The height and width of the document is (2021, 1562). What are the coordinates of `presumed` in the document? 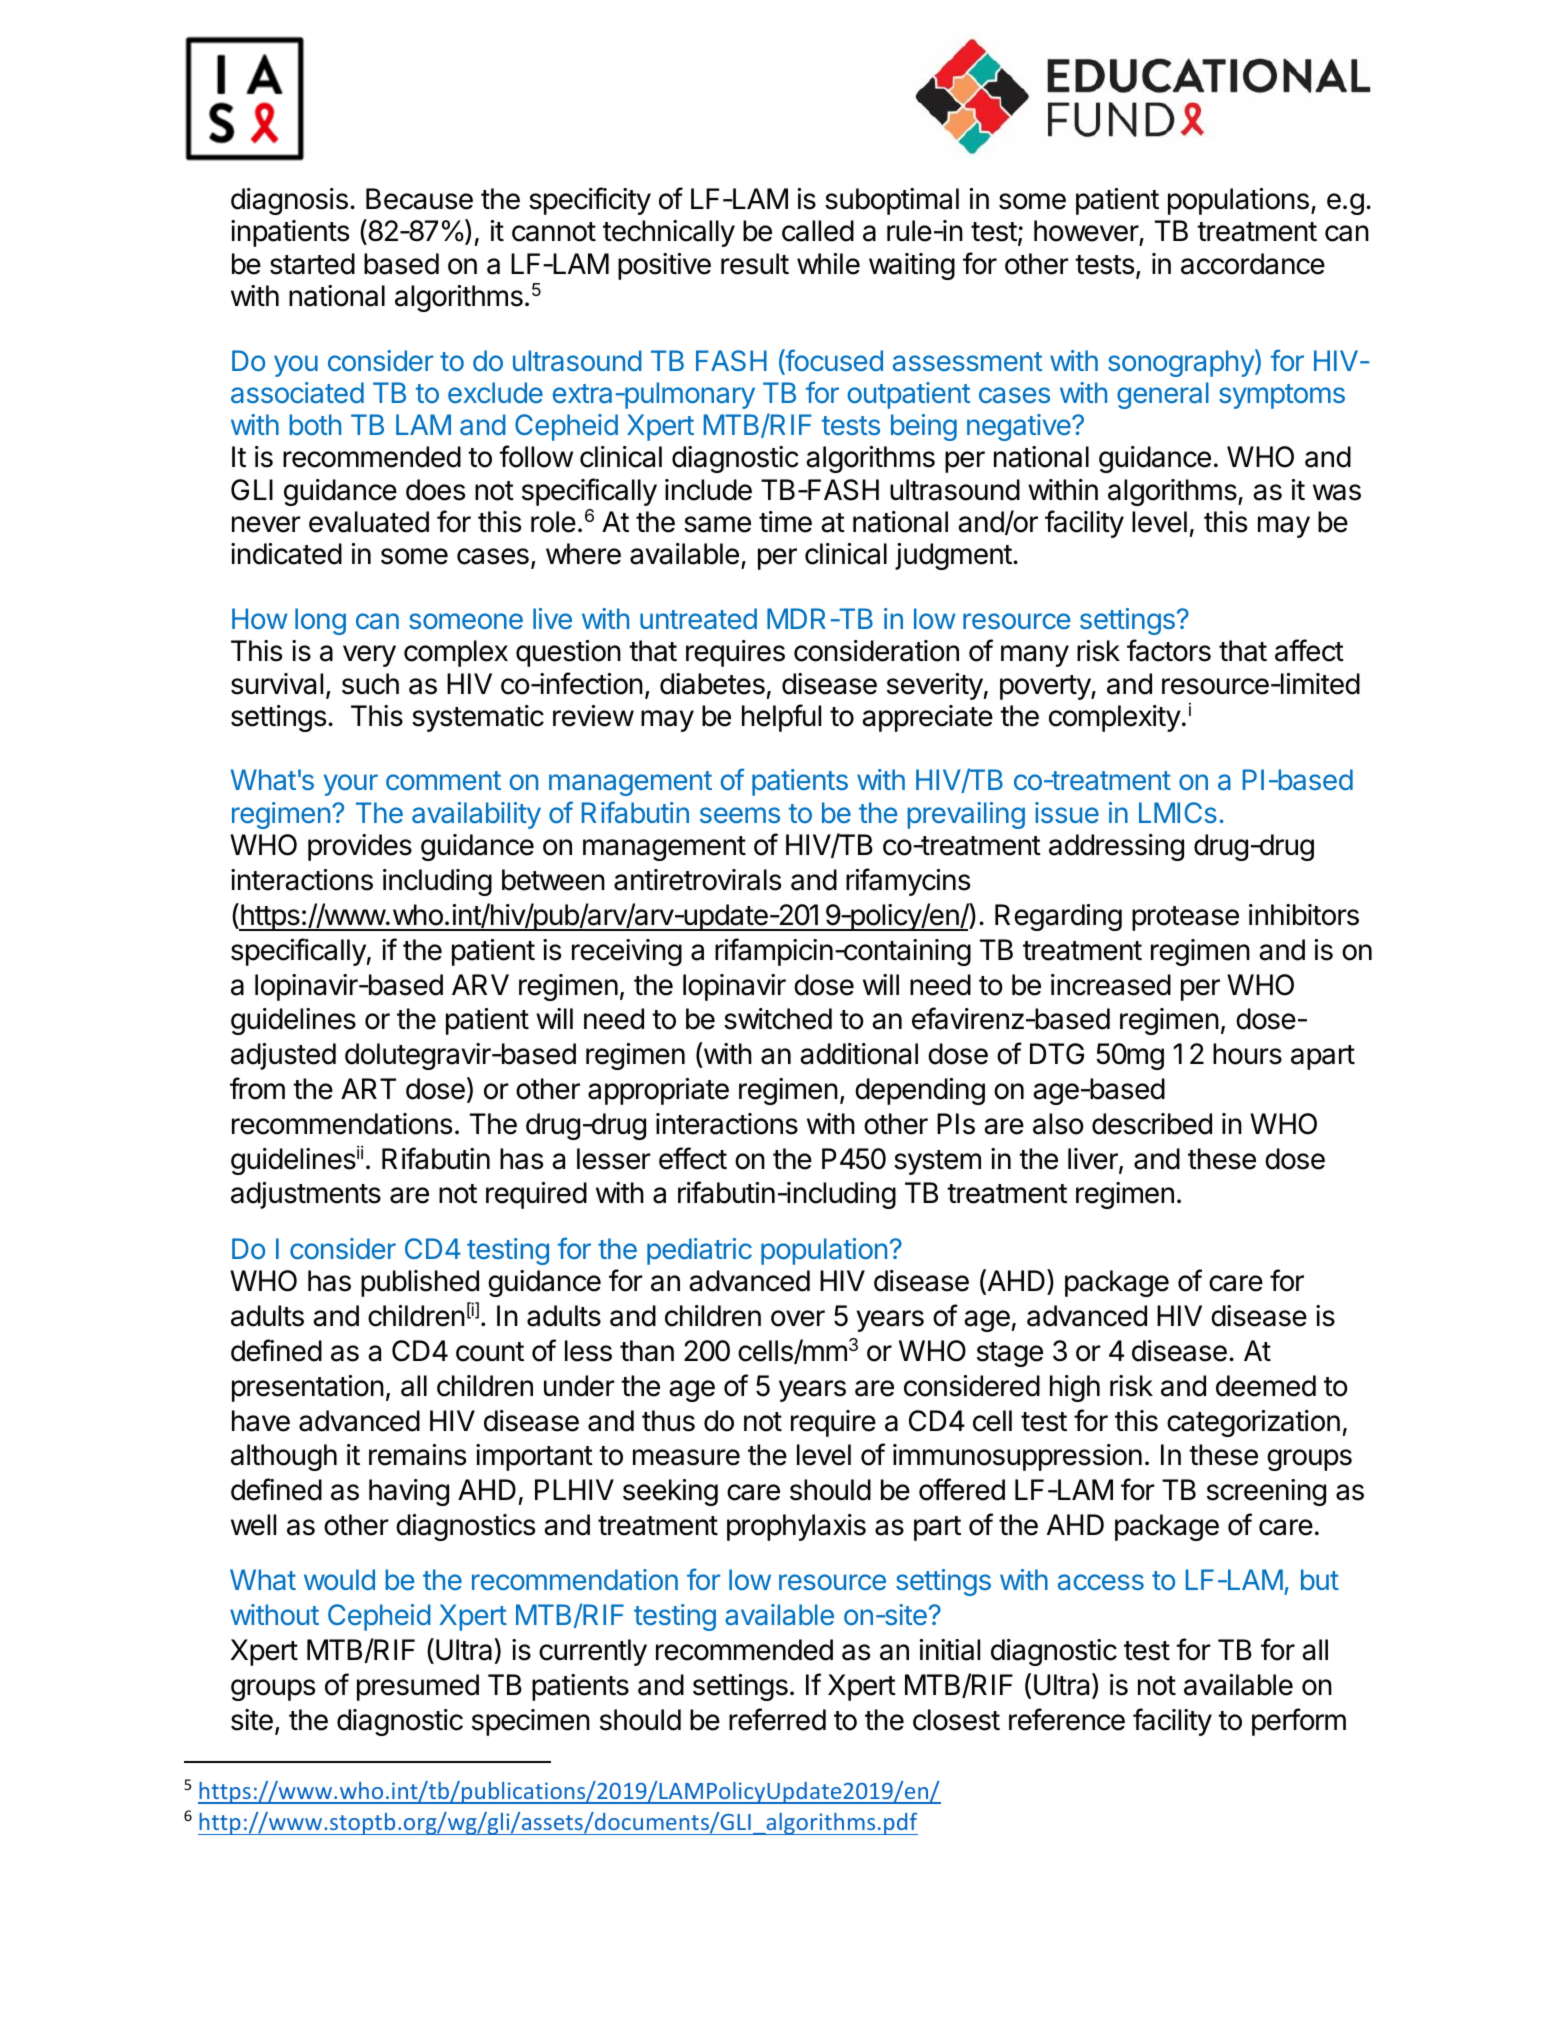 It's located at (418, 1687).
